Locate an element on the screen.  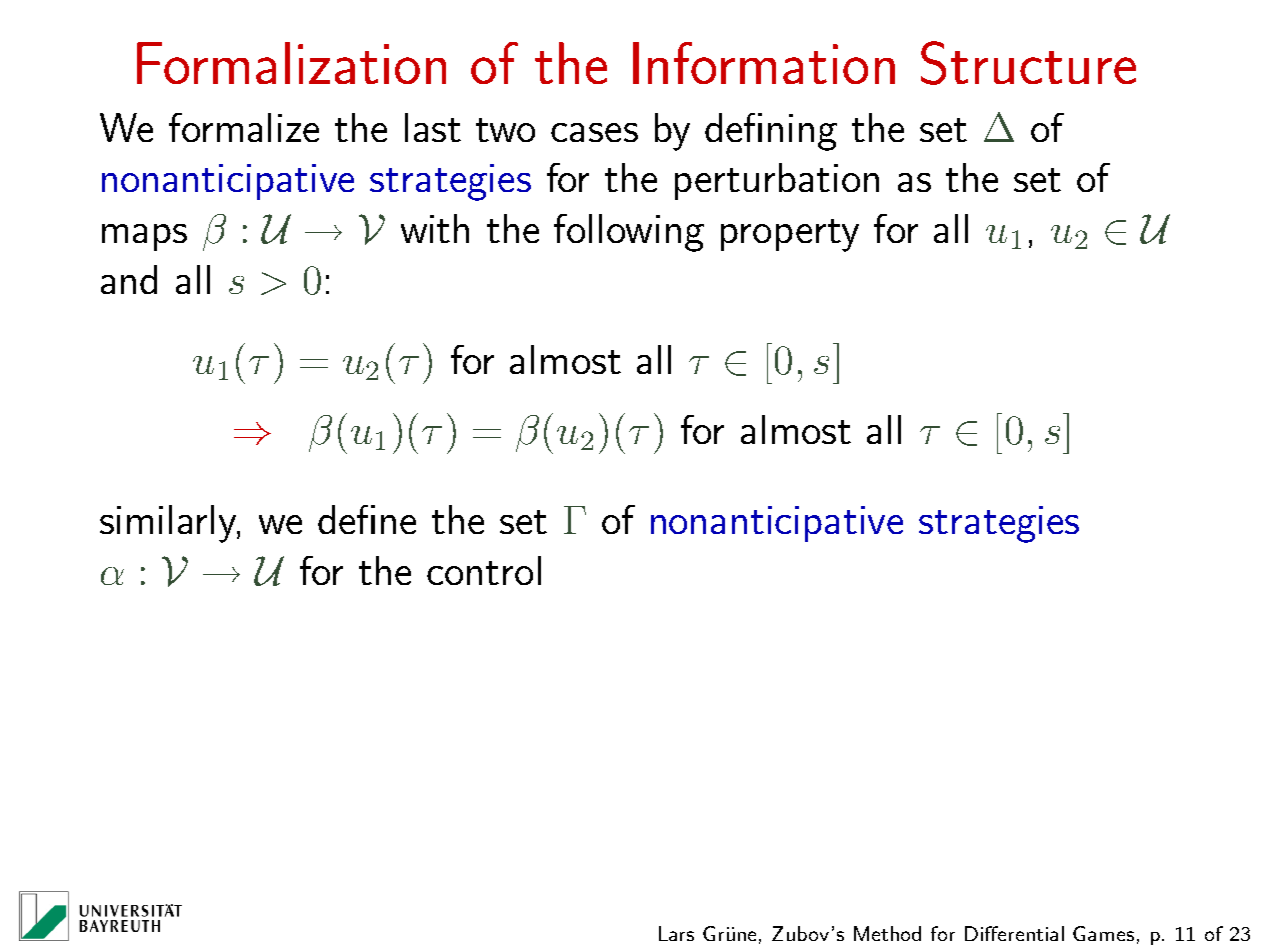
property is located at coordinates (790, 235).
